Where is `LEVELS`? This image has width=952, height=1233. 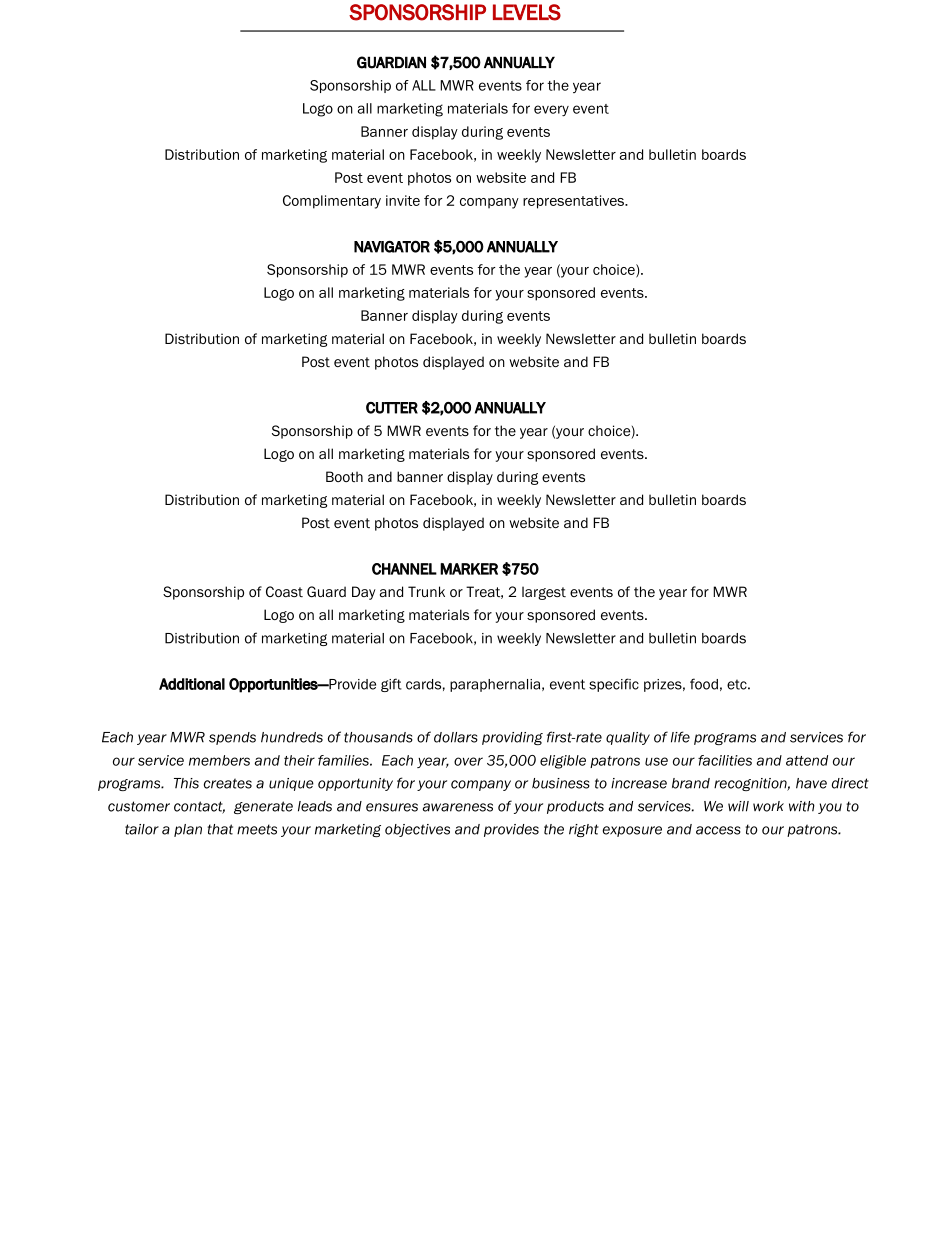
LEVELS is located at coordinates (527, 12).
